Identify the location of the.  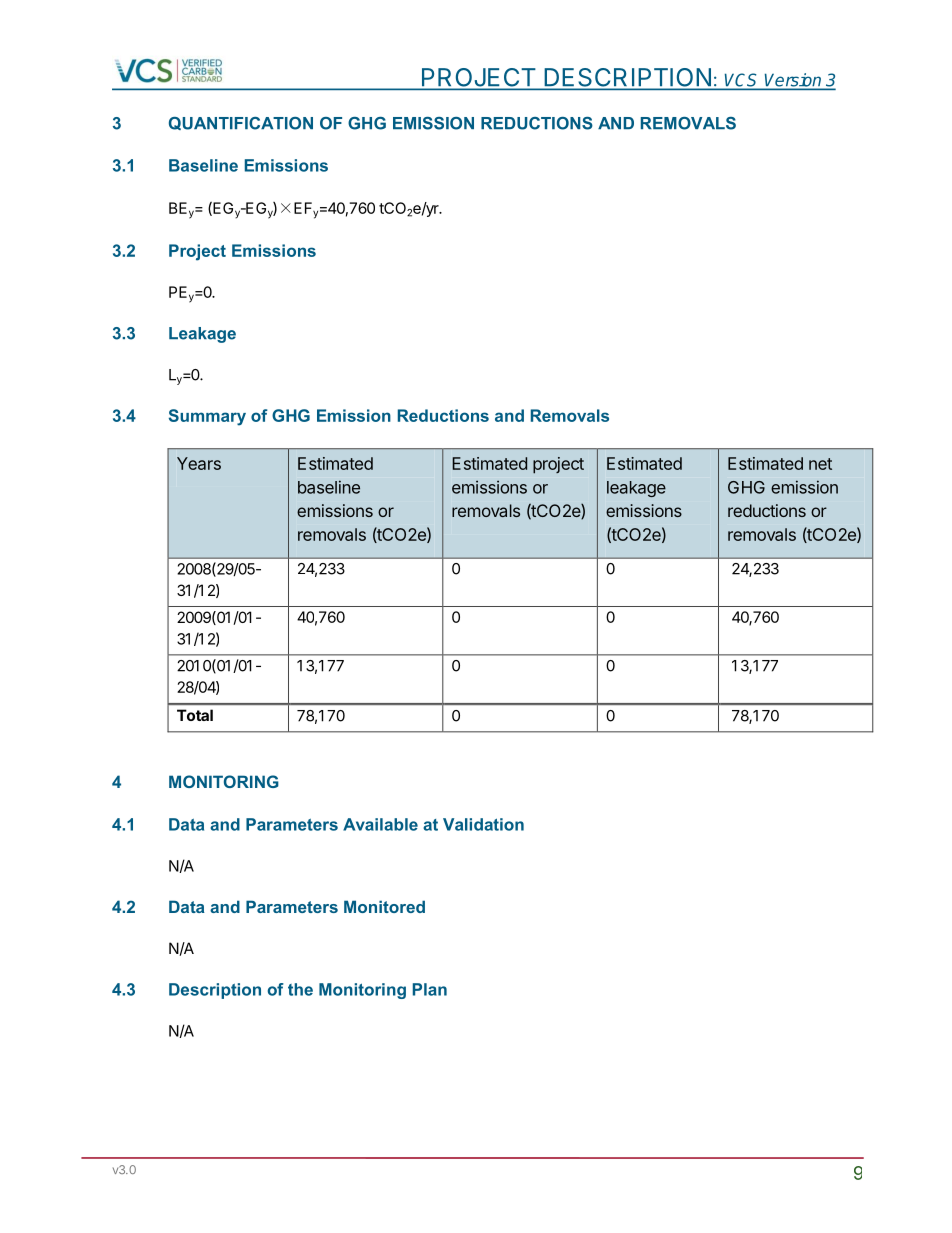
(300, 989).
